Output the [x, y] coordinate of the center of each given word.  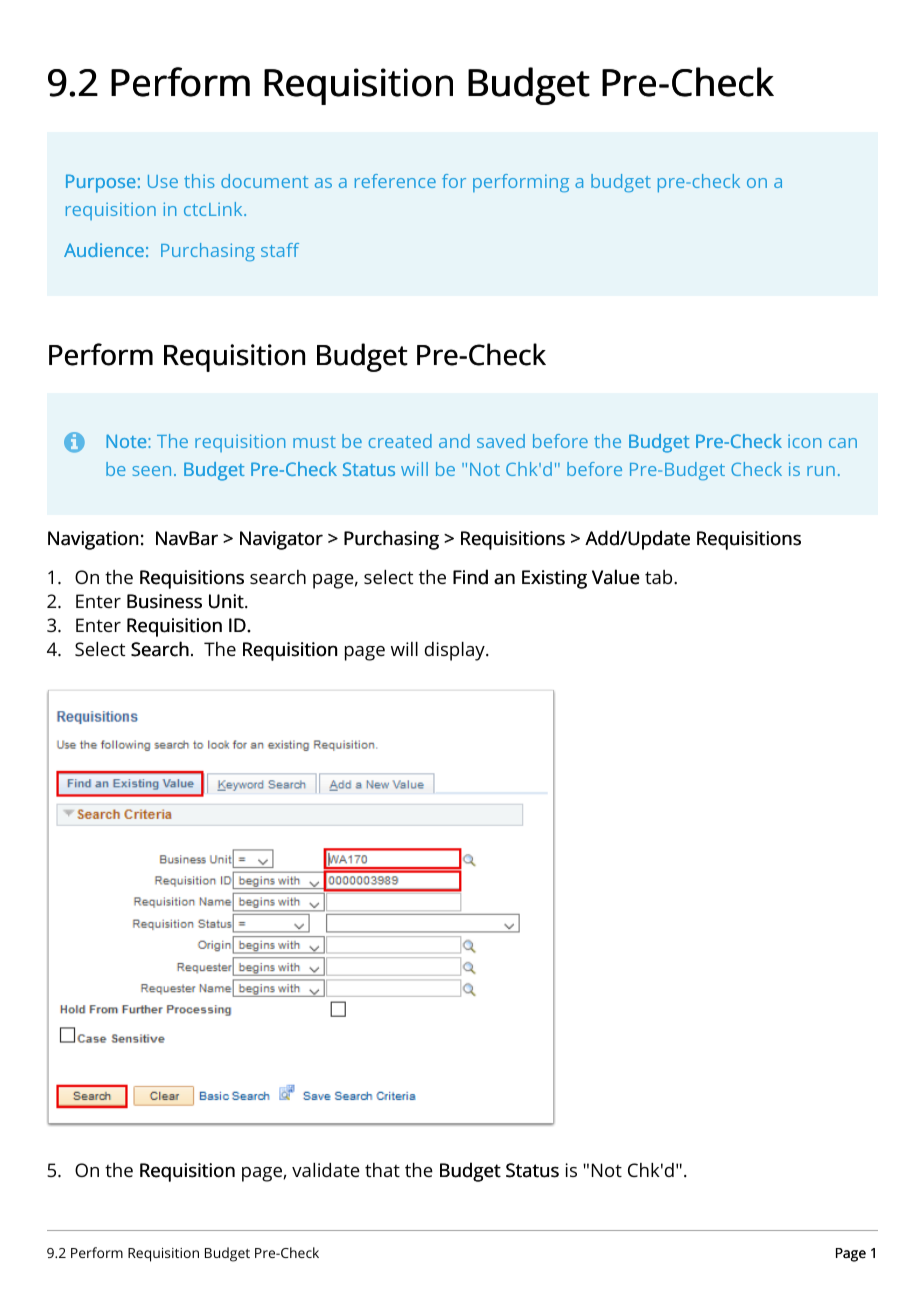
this [199, 181]
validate [326, 1170]
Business [164, 601]
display [456, 651]
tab [660, 577]
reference [395, 181]
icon [804, 441]
